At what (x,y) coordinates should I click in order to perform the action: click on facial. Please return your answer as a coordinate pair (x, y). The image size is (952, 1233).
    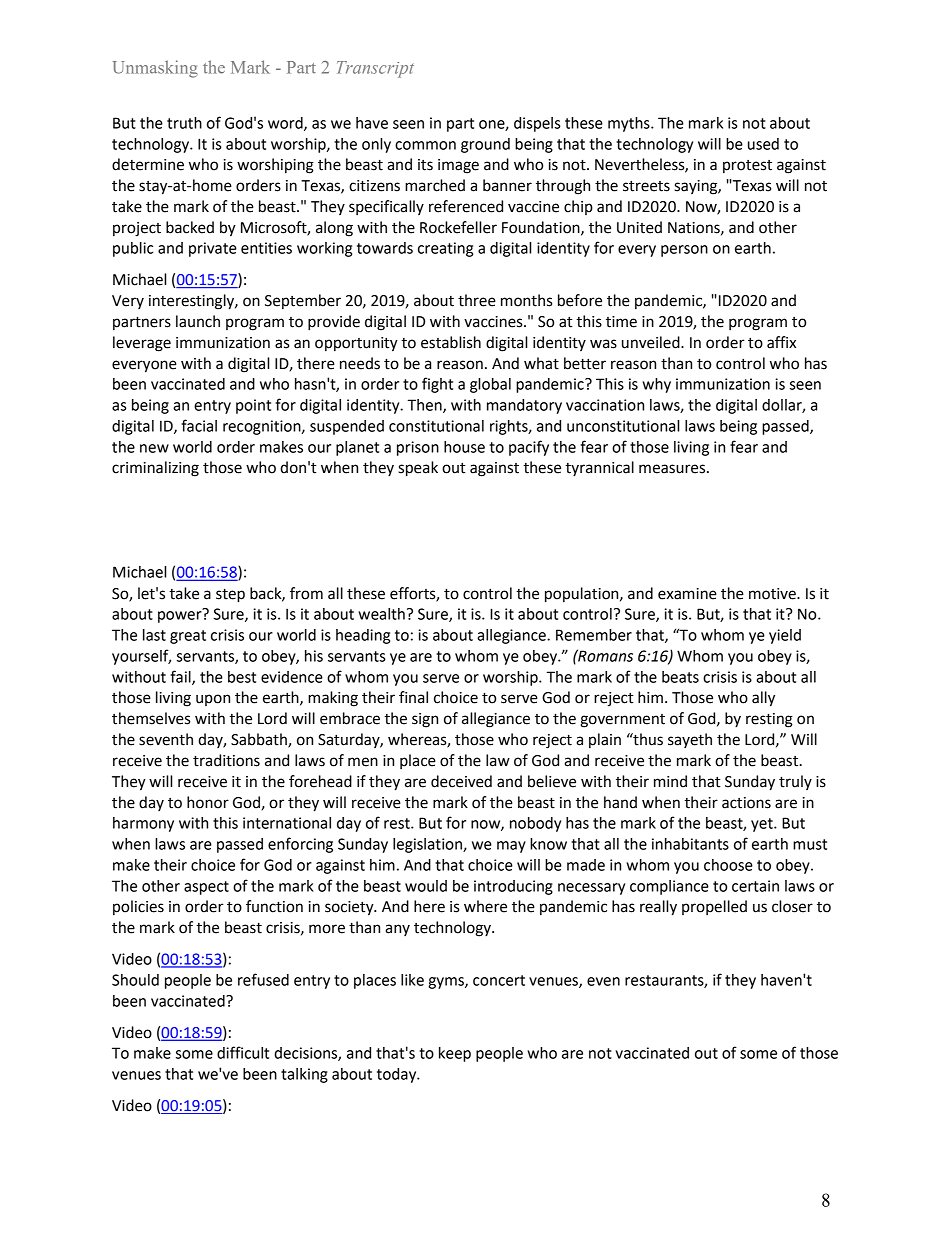
    Looking at the image, I should click on (199, 425).
